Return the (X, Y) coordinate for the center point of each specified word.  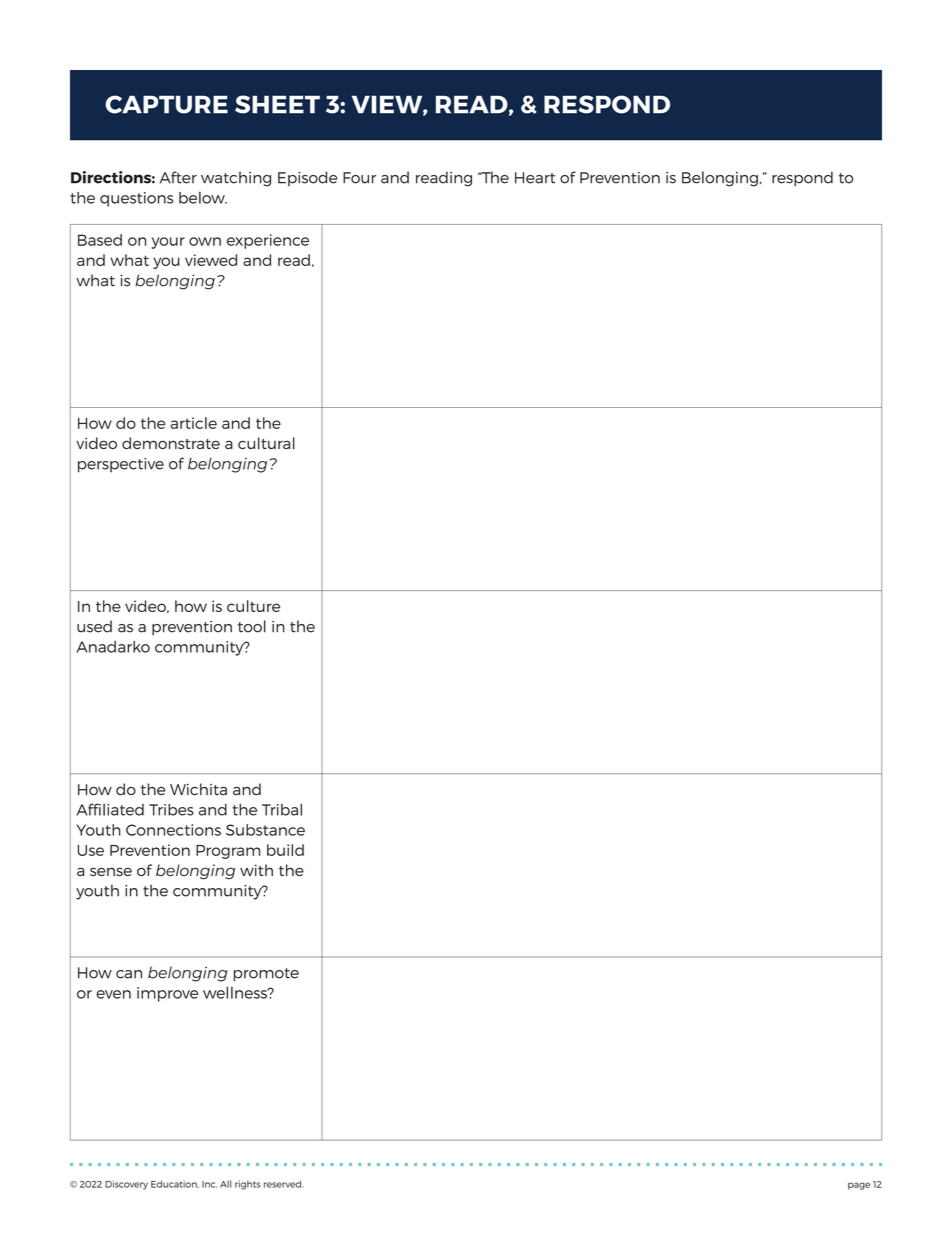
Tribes (171, 810)
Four (359, 178)
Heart (535, 178)
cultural (266, 443)
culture (253, 606)
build (285, 850)
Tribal (282, 809)
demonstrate (171, 443)
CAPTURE (166, 104)
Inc (209, 1184)
